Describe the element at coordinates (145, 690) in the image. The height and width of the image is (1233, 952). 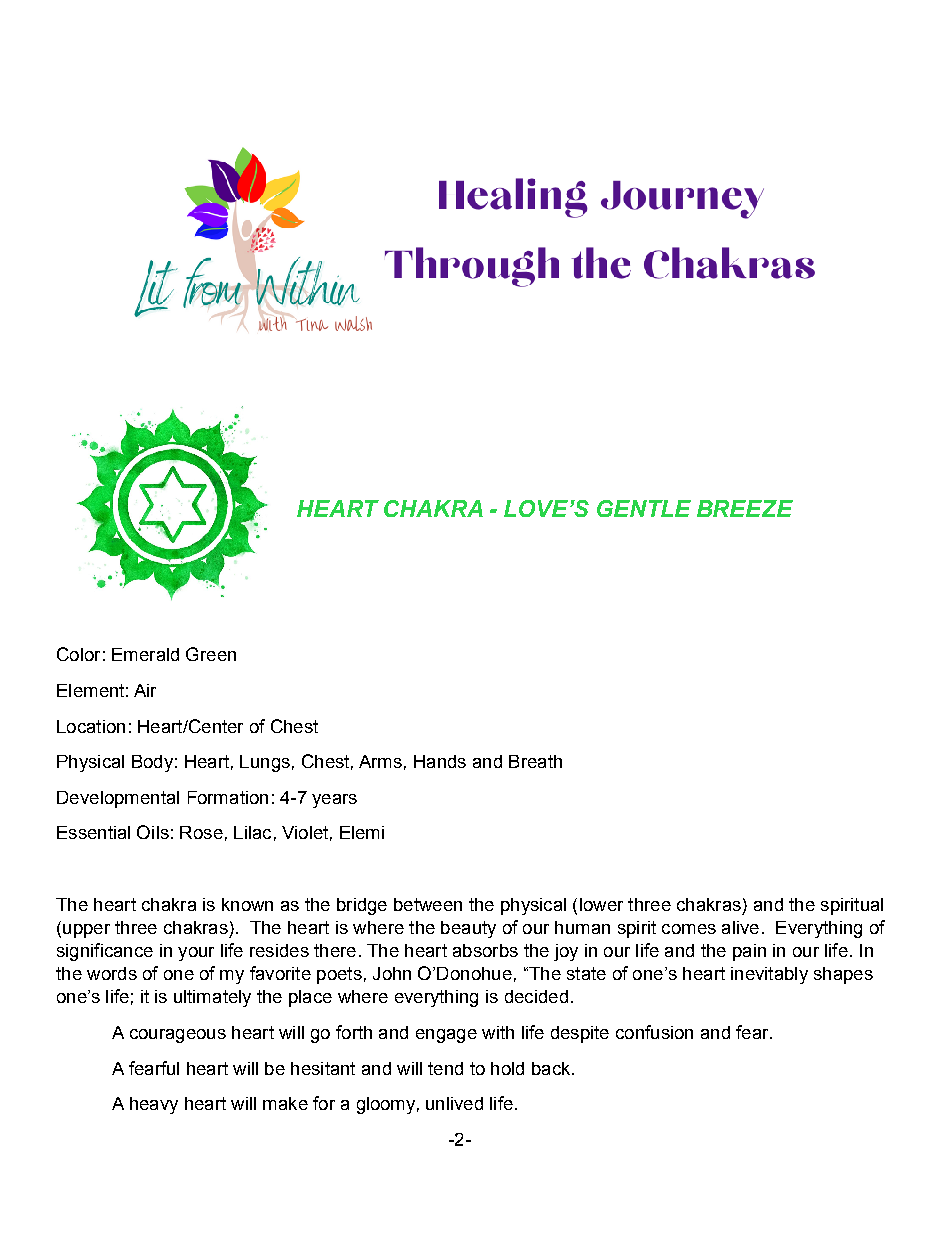
I see `Air` at that location.
